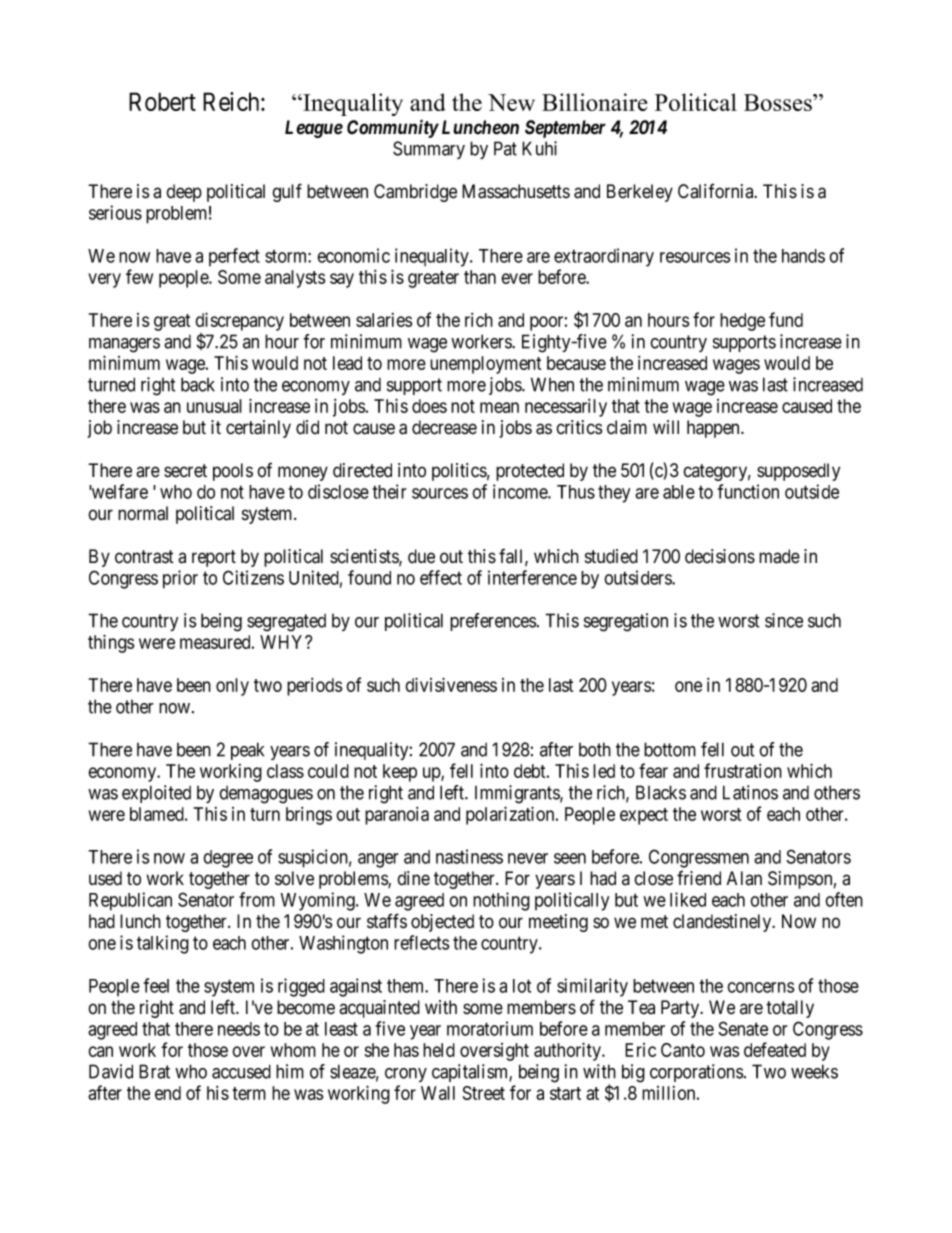  I want to click on secret, so click(185, 471).
